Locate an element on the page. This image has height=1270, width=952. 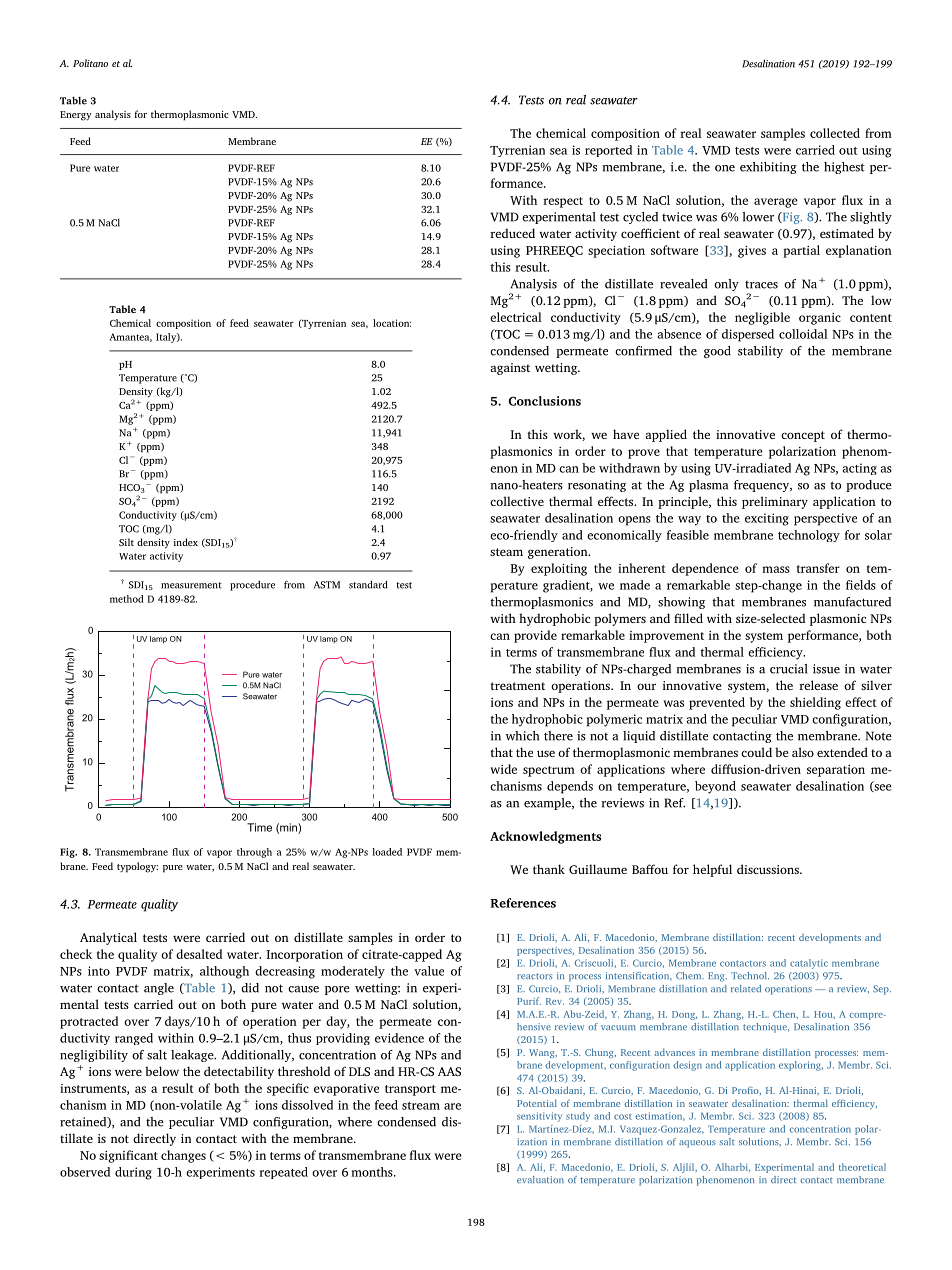
provide is located at coordinates (535, 636).
